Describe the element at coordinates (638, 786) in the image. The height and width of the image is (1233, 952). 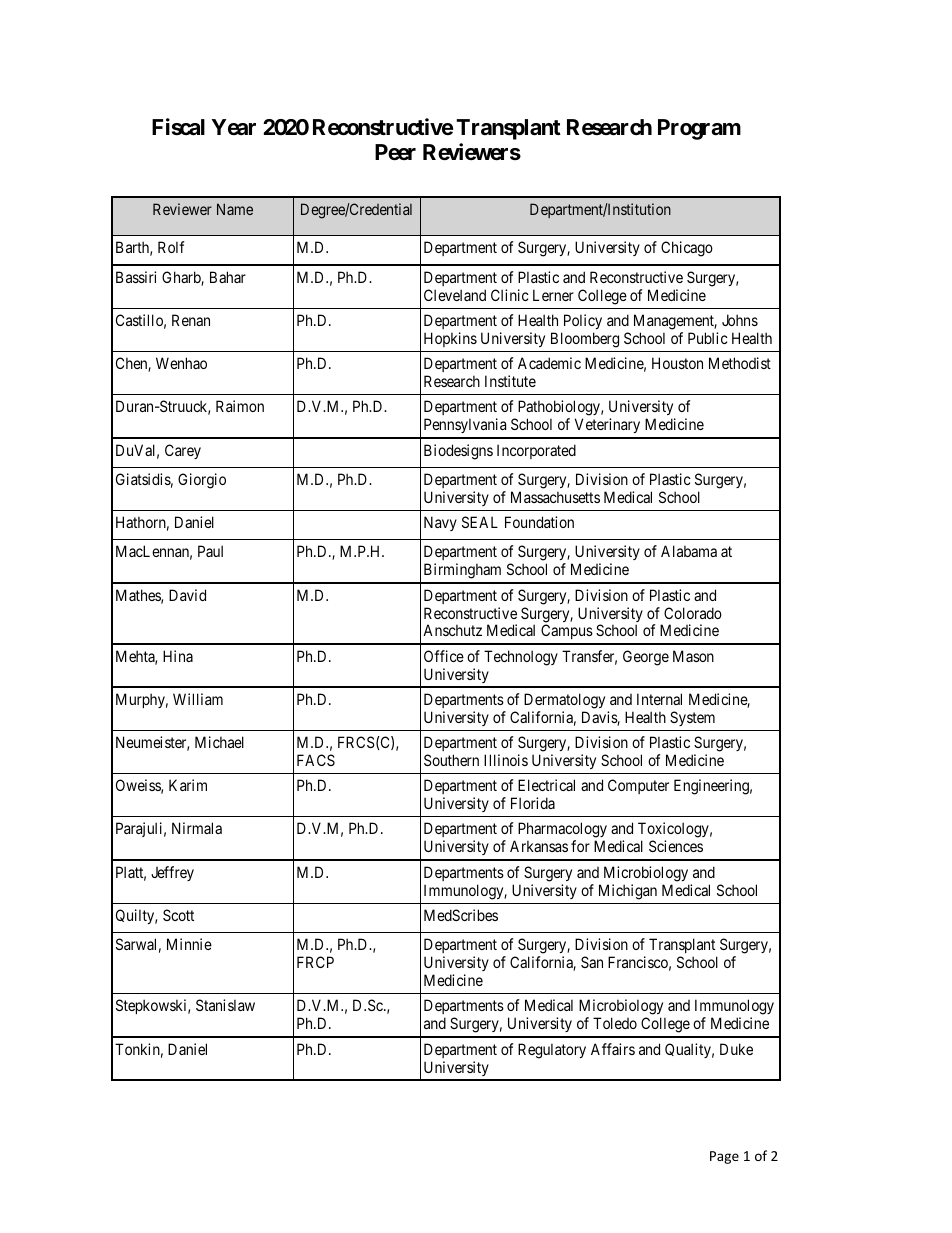
I see `Computer` at that location.
